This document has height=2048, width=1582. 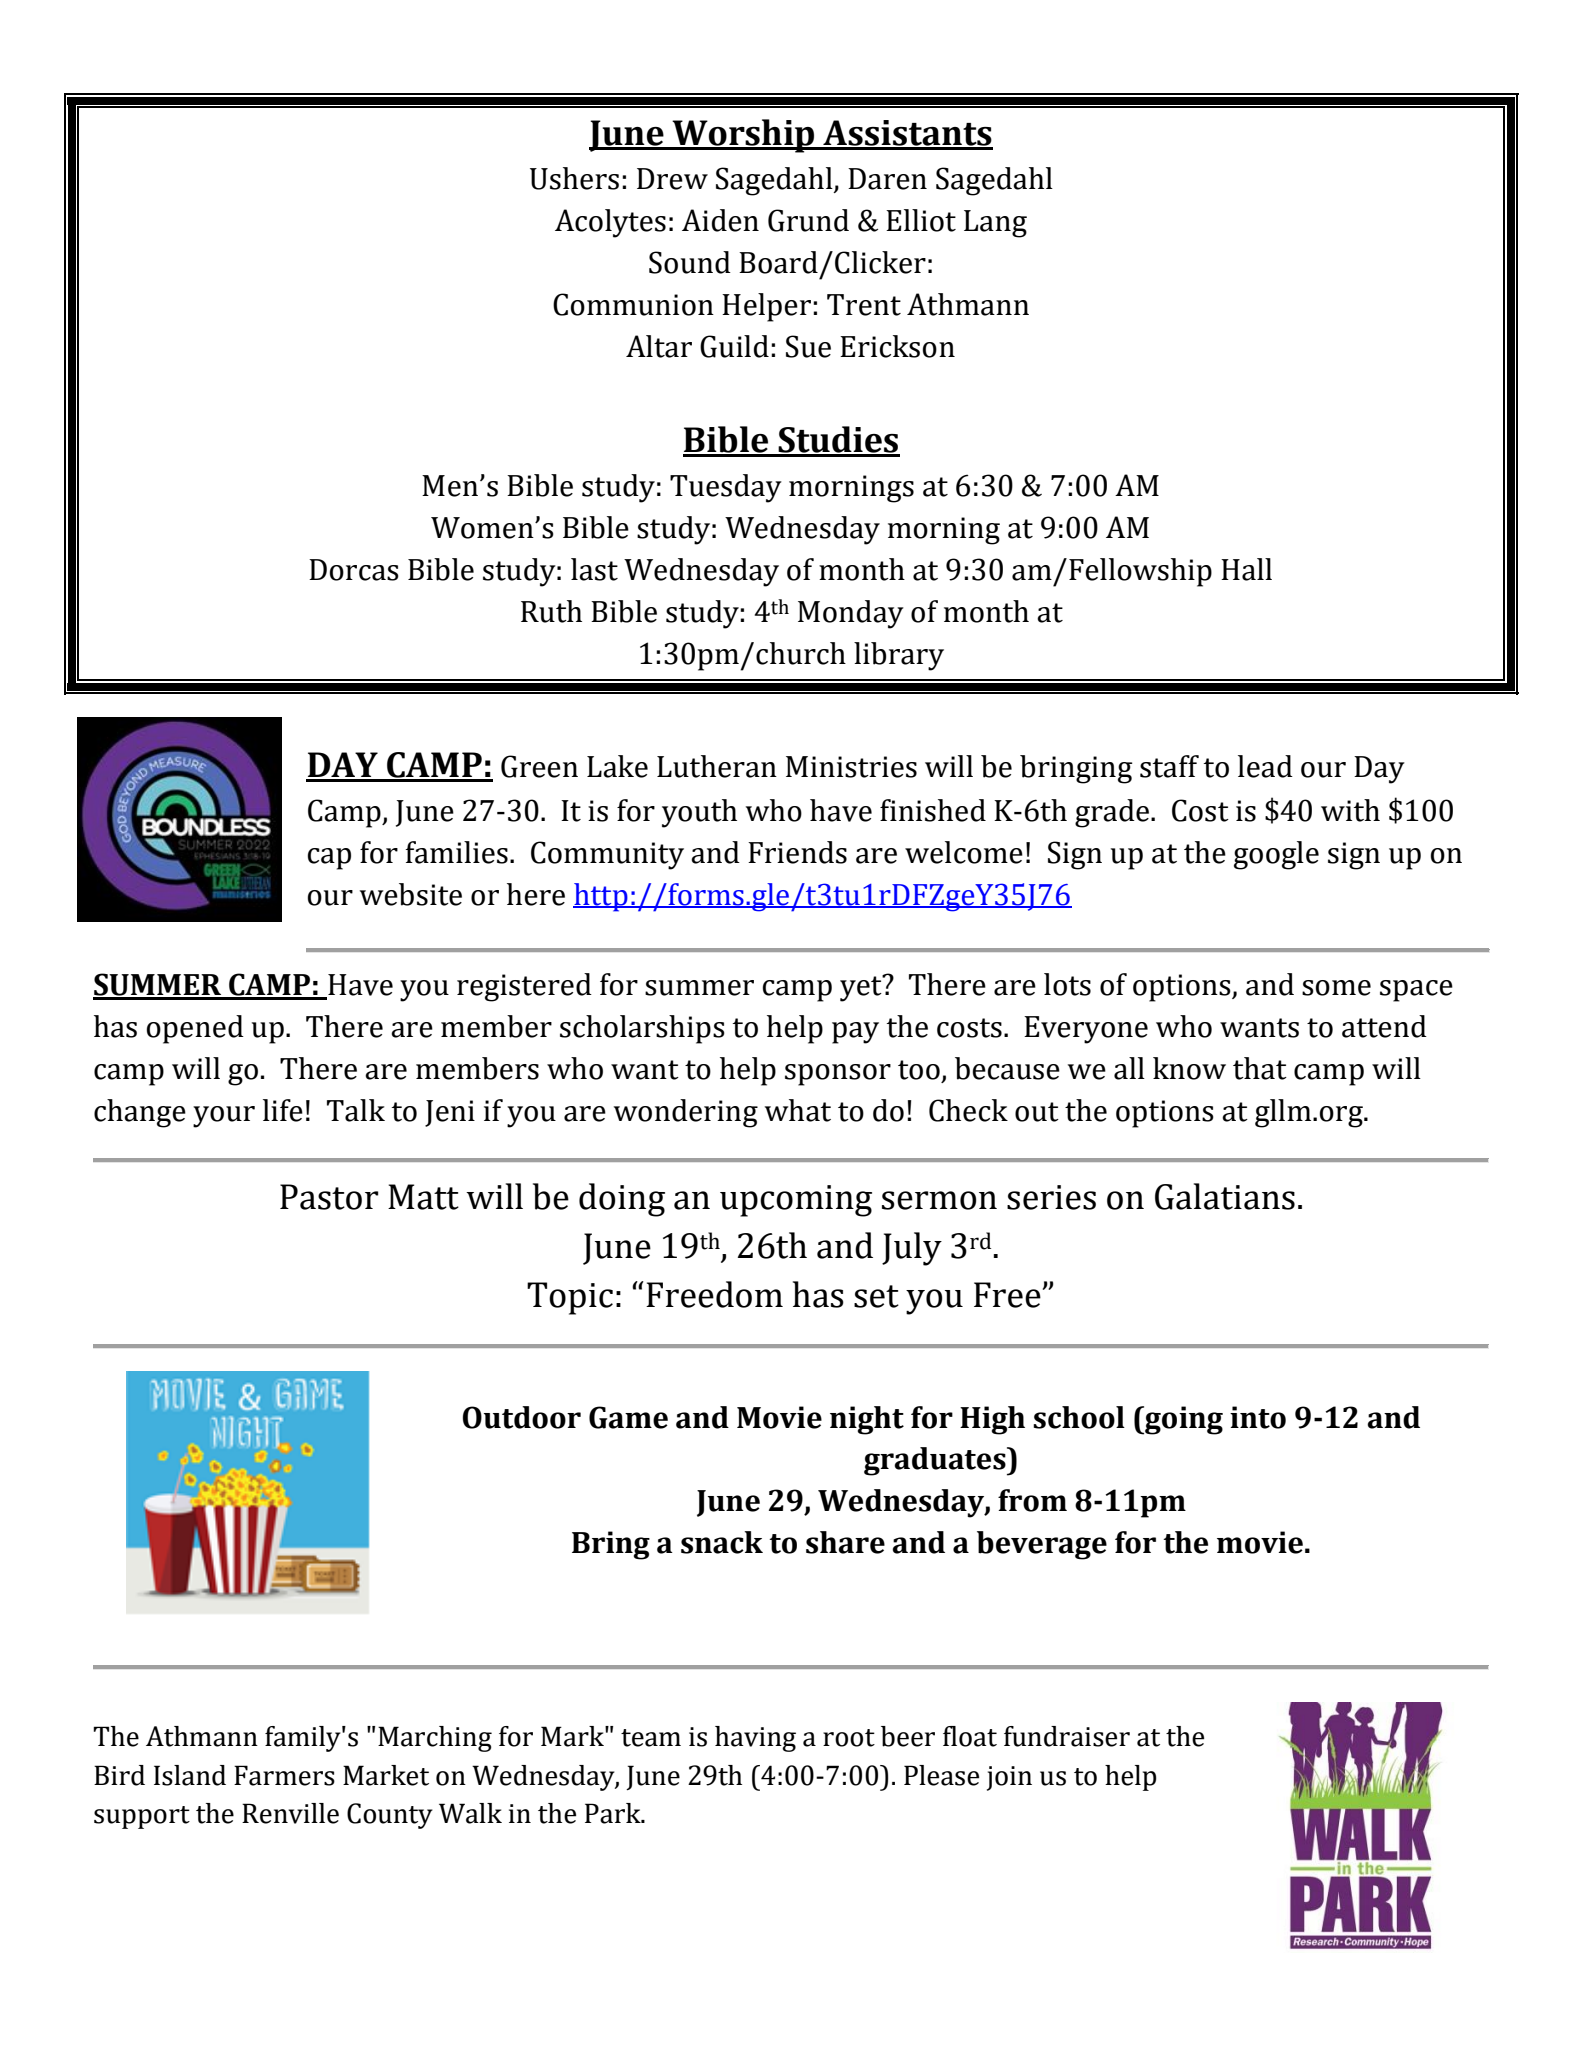 What do you see at coordinates (1258, 1417) in the document?
I see `into` at bounding box center [1258, 1417].
